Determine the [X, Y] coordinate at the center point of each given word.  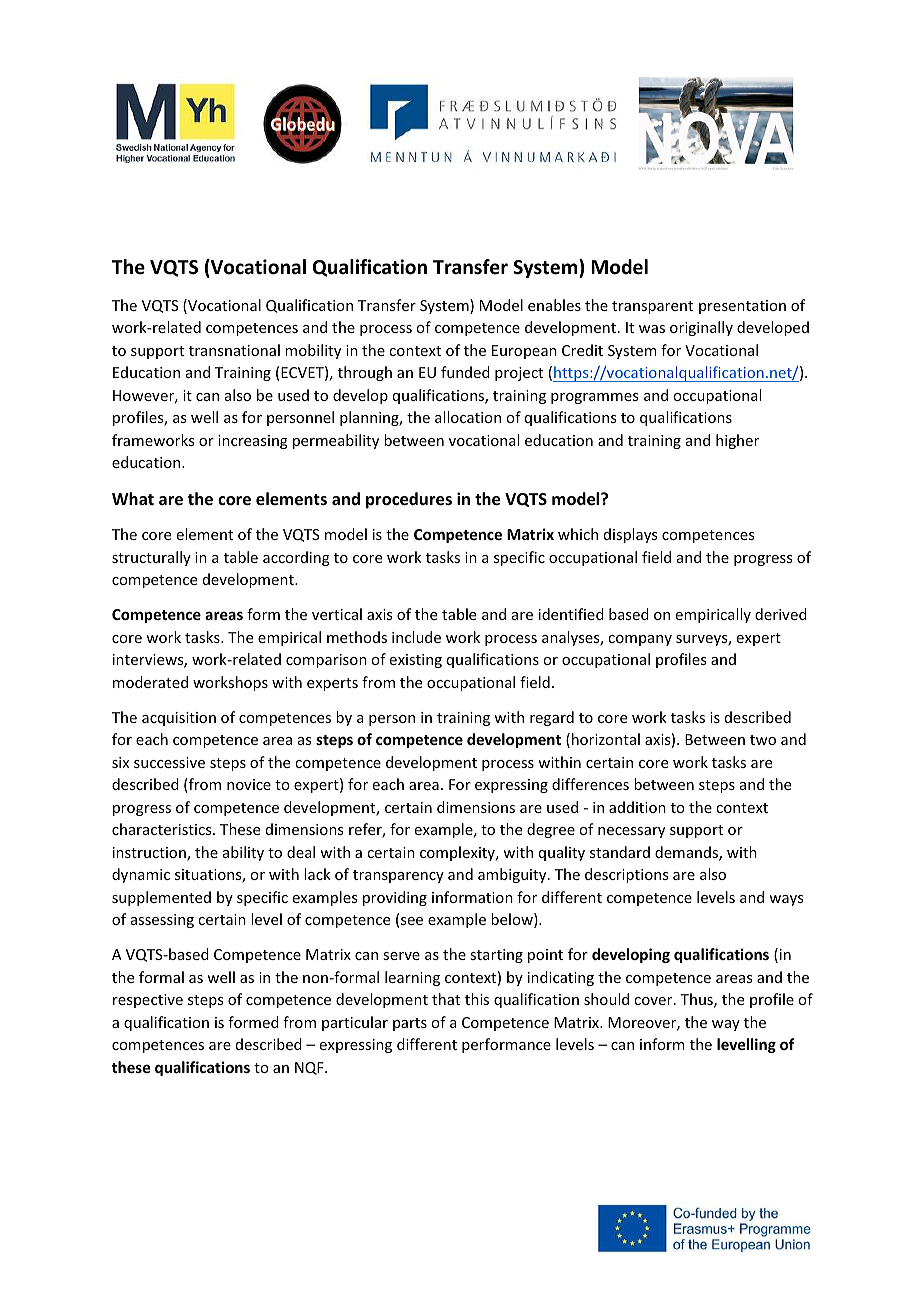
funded [465, 372]
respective [148, 1001]
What [133, 498]
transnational [234, 350]
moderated [150, 682]
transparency [398, 876]
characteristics [163, 829]
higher [737, 441]
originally [701, 328]
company [640, 640]
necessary [631, 832]
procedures [409, 500]
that [446, 999]
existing [416, 661]
